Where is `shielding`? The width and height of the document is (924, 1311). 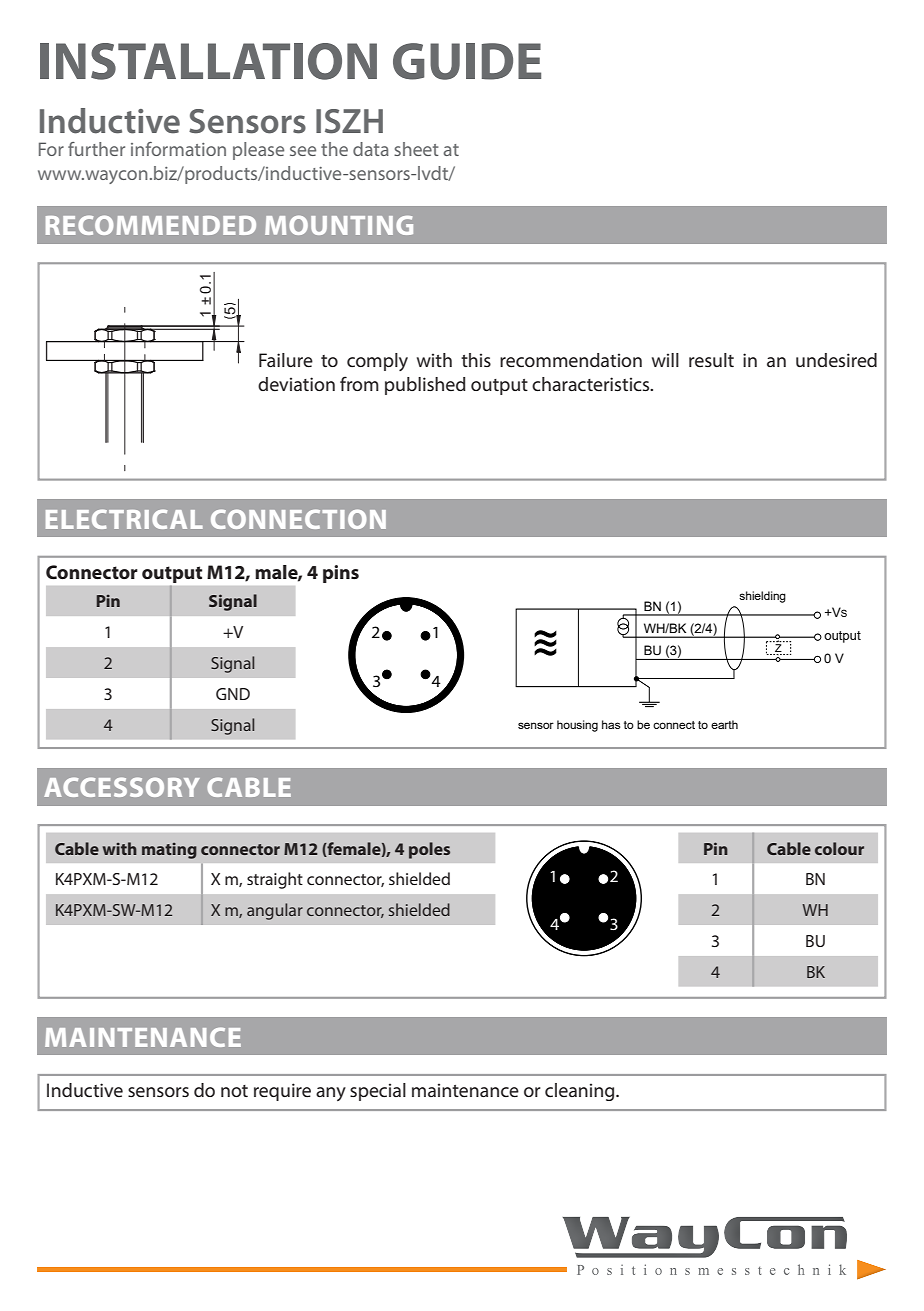
shielding is located at coordinates (762, 597).
